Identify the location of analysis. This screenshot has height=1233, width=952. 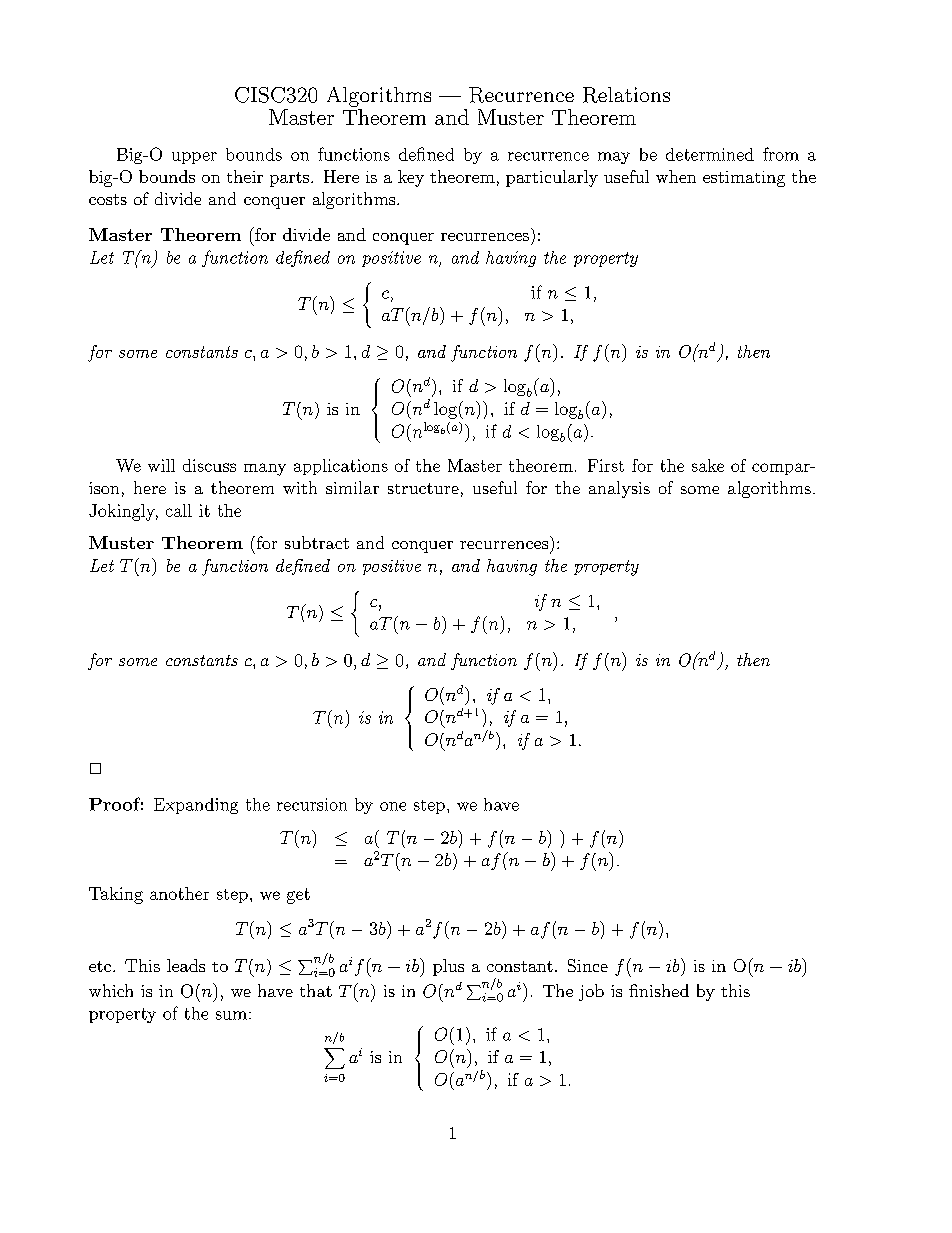
(619, 489).
